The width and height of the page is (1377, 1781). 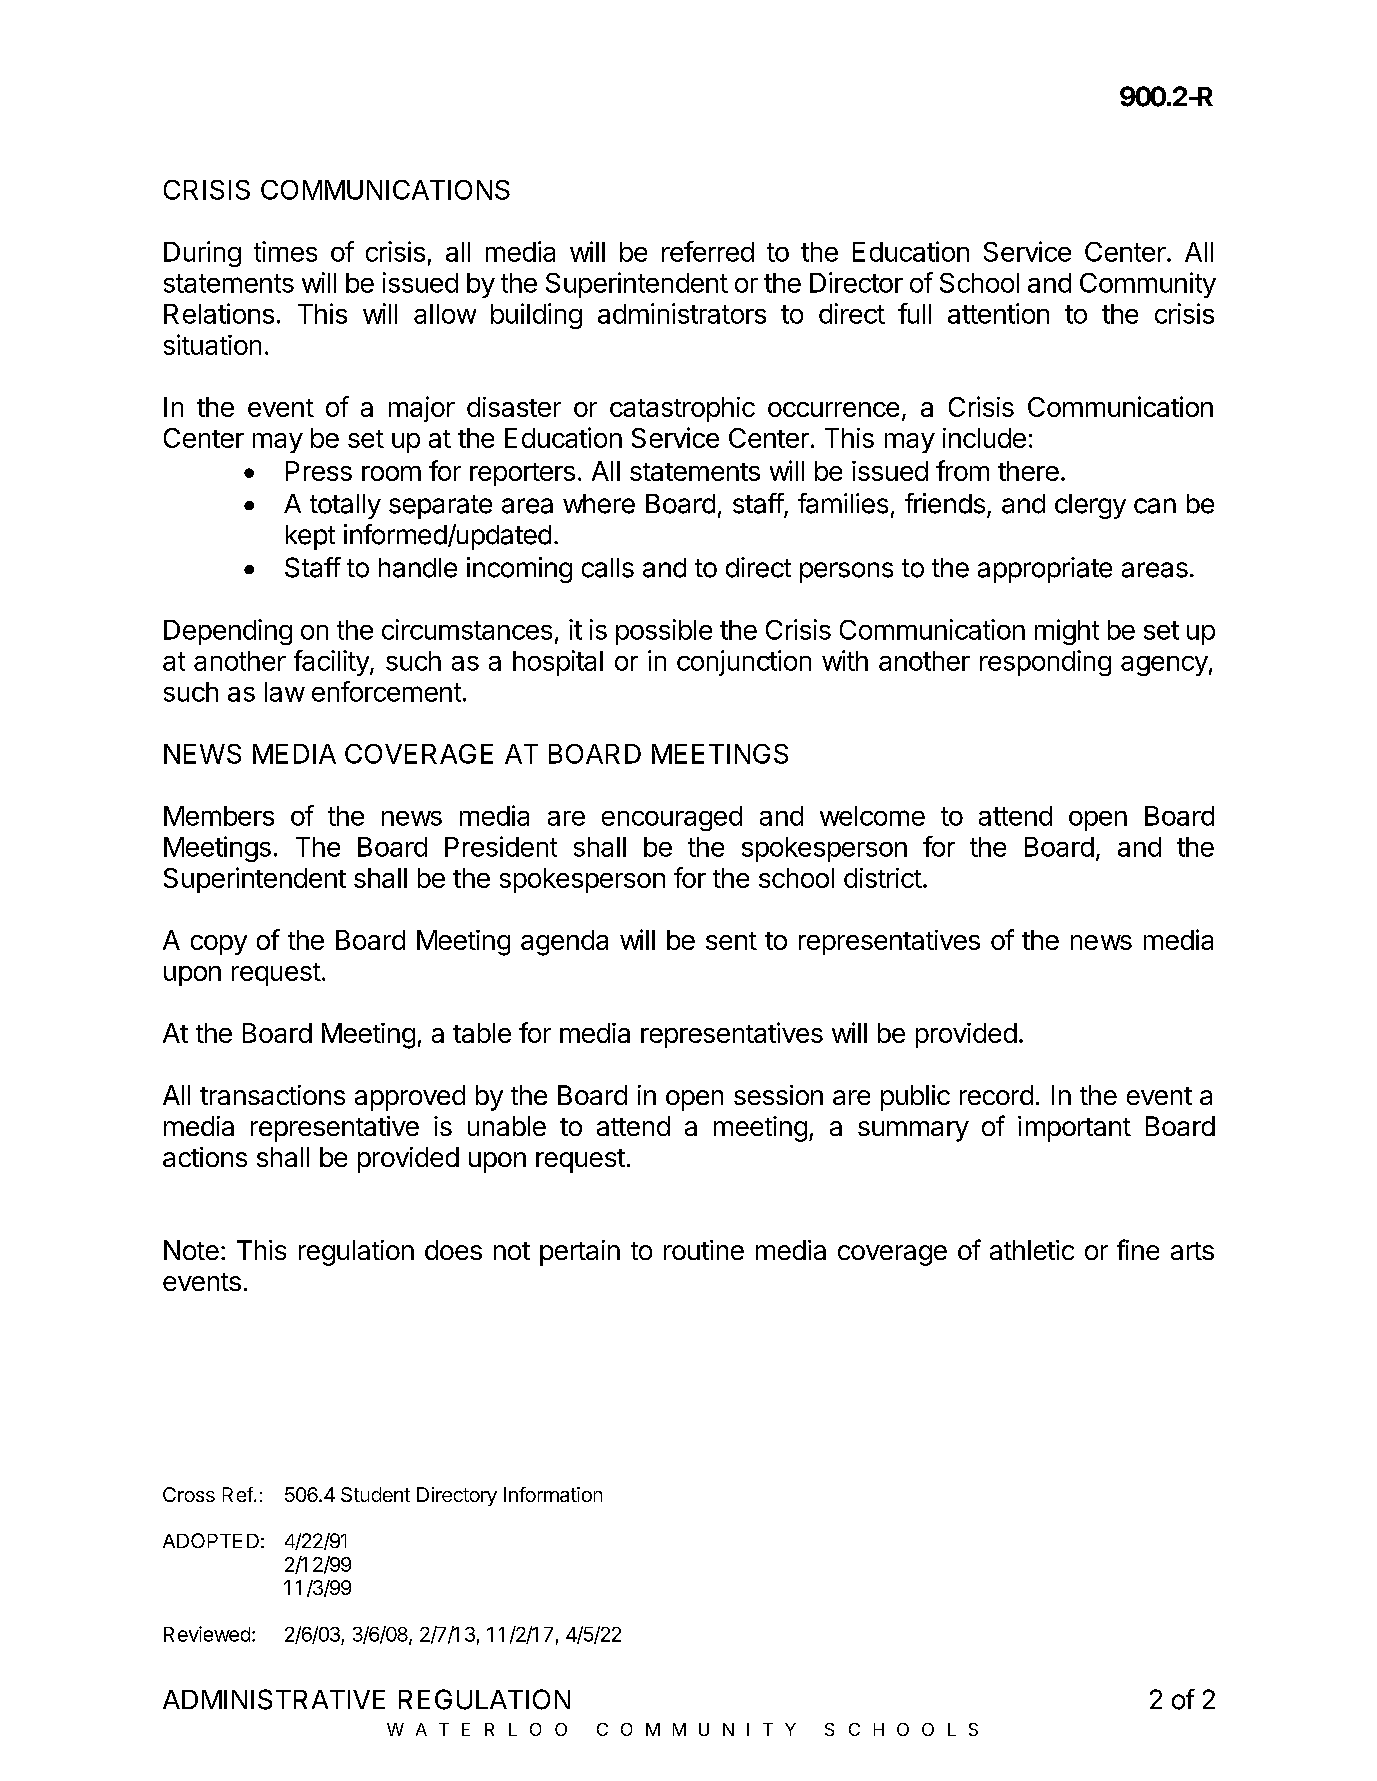 I want to click on times, so click(x=285, y=251).
